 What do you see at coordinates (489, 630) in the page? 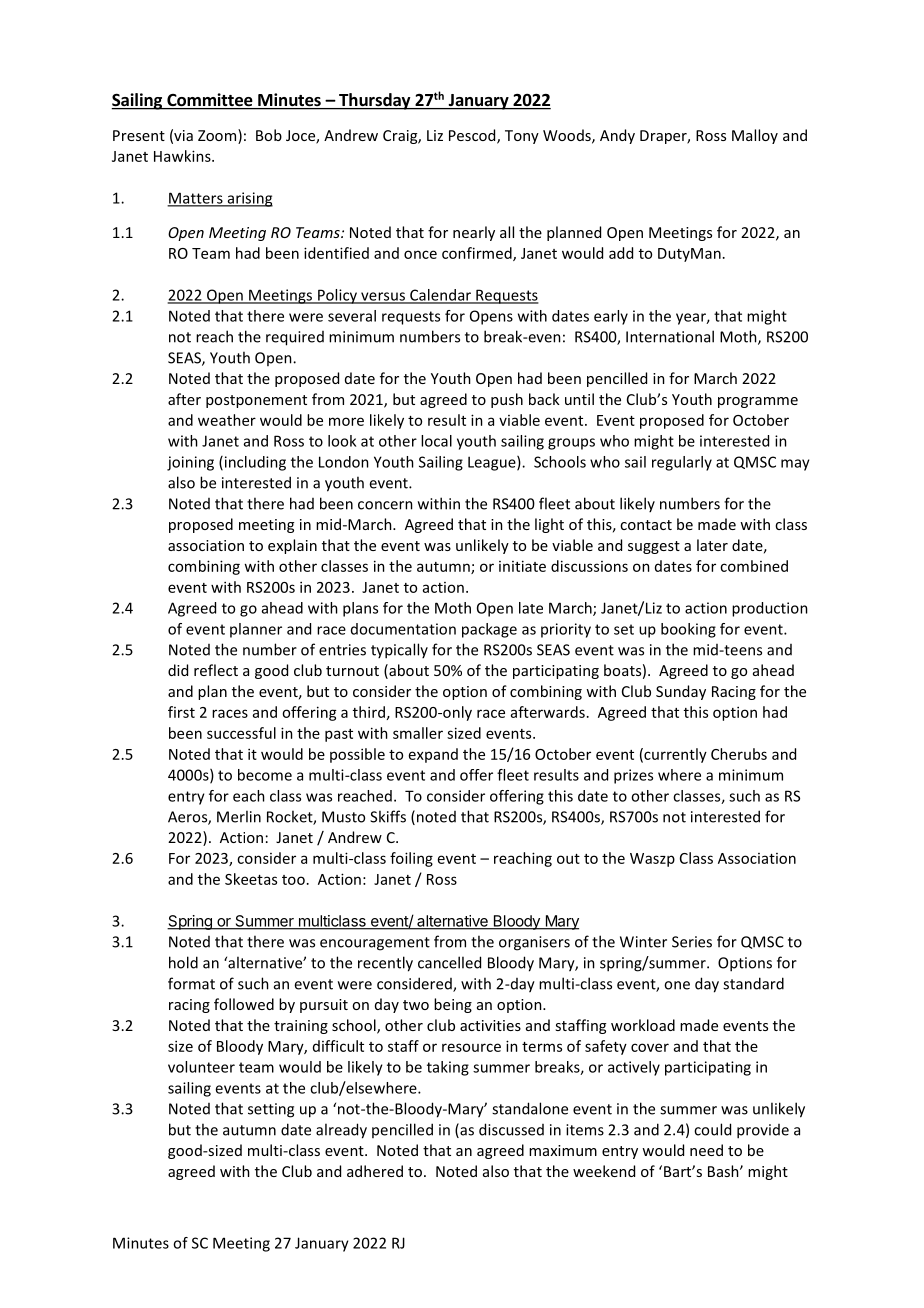
I see `package` at bounding box center [489, 630].
